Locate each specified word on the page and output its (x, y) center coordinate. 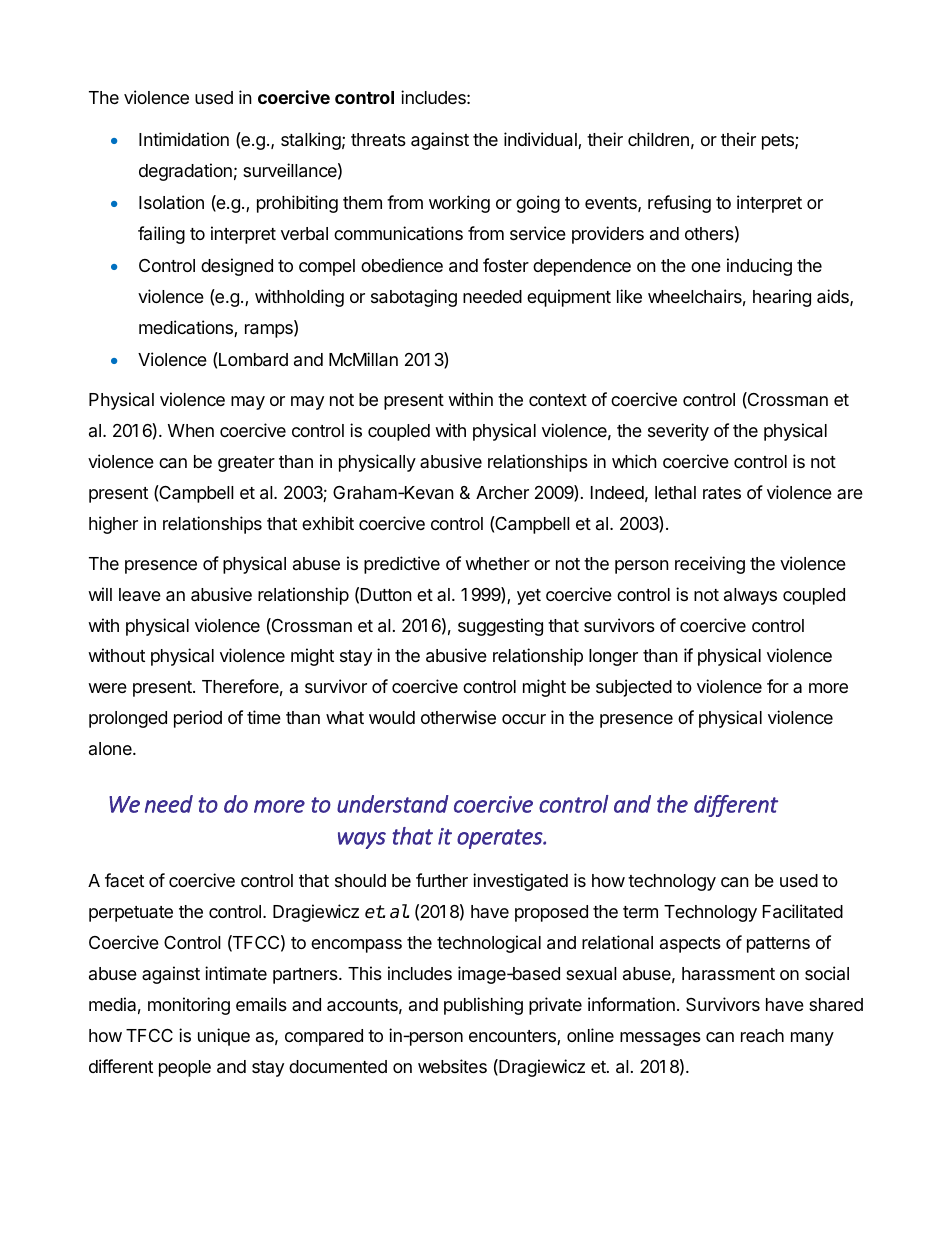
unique (224, 1037)
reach (762, 1036)
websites (452, 1066)
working (459, 204)
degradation (185, 172)
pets (779, 142)
